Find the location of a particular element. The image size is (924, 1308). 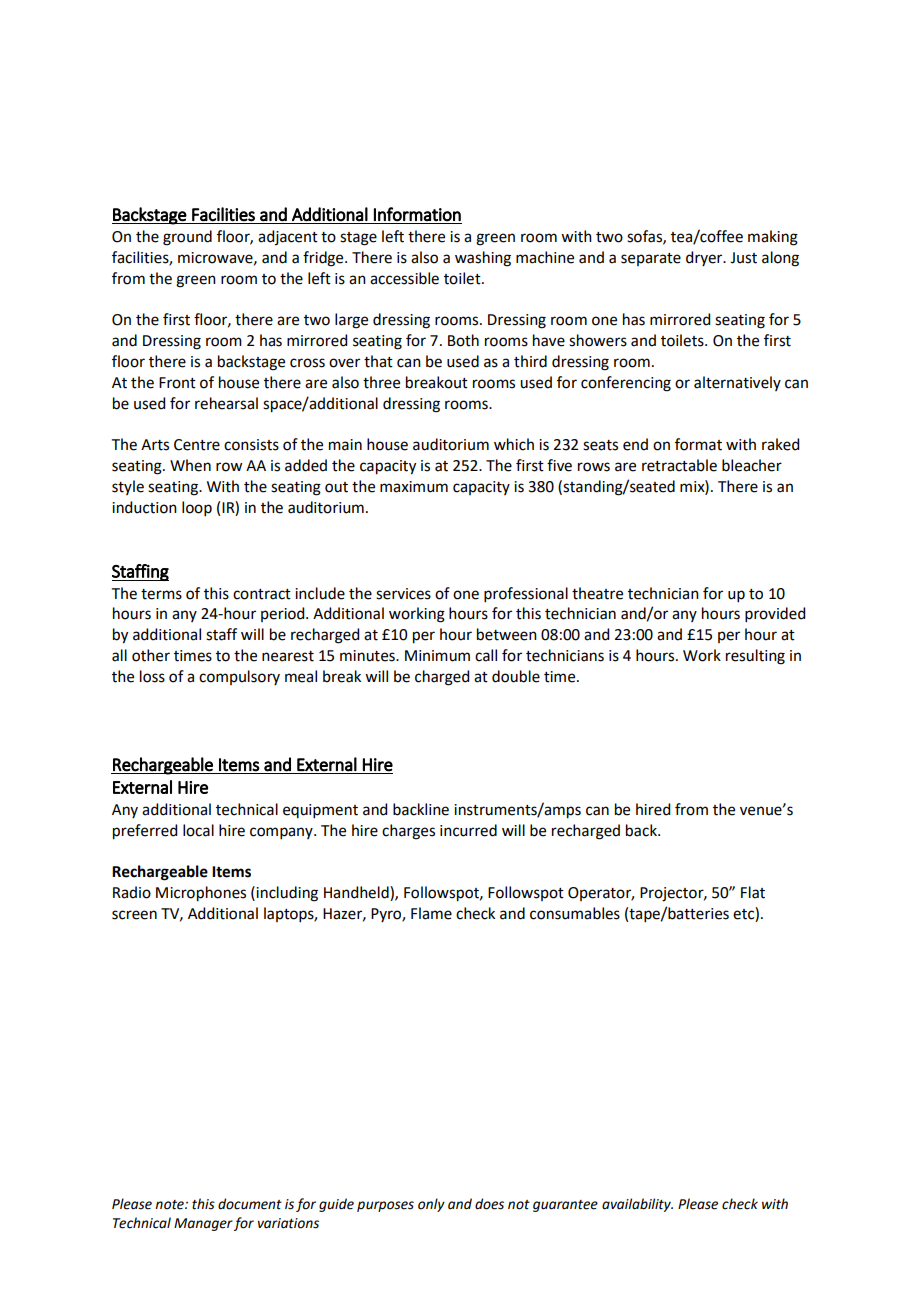

maximum is located at coordinates (414, 487).
